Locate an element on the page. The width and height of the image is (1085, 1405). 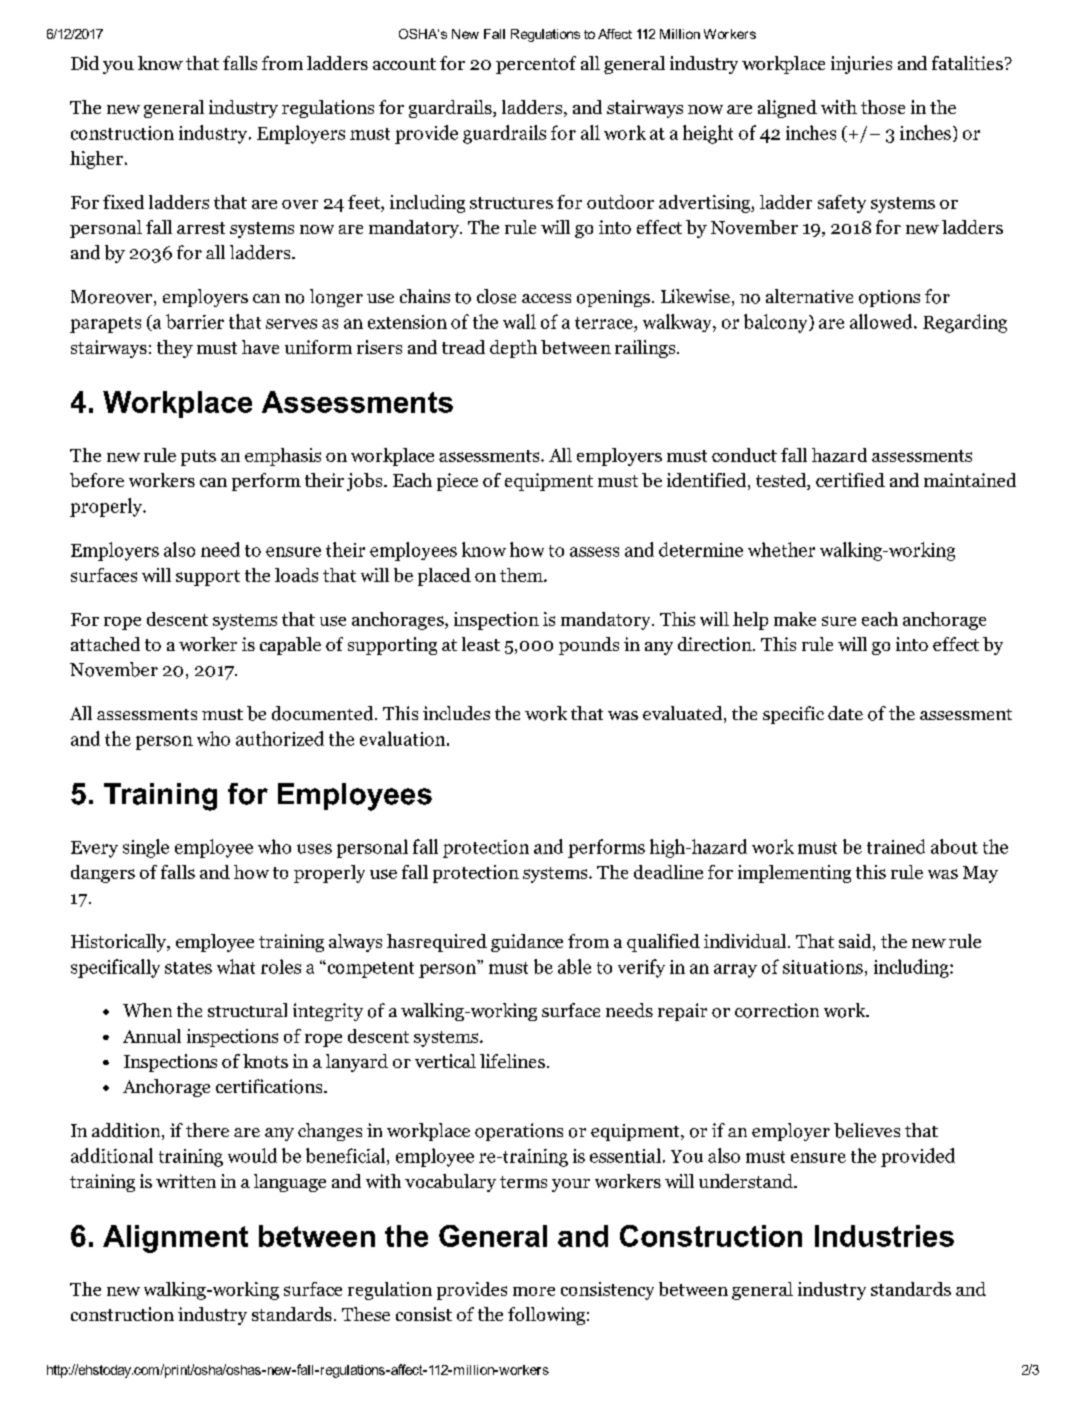
Alignment is located at coordinates (175, 1239).
